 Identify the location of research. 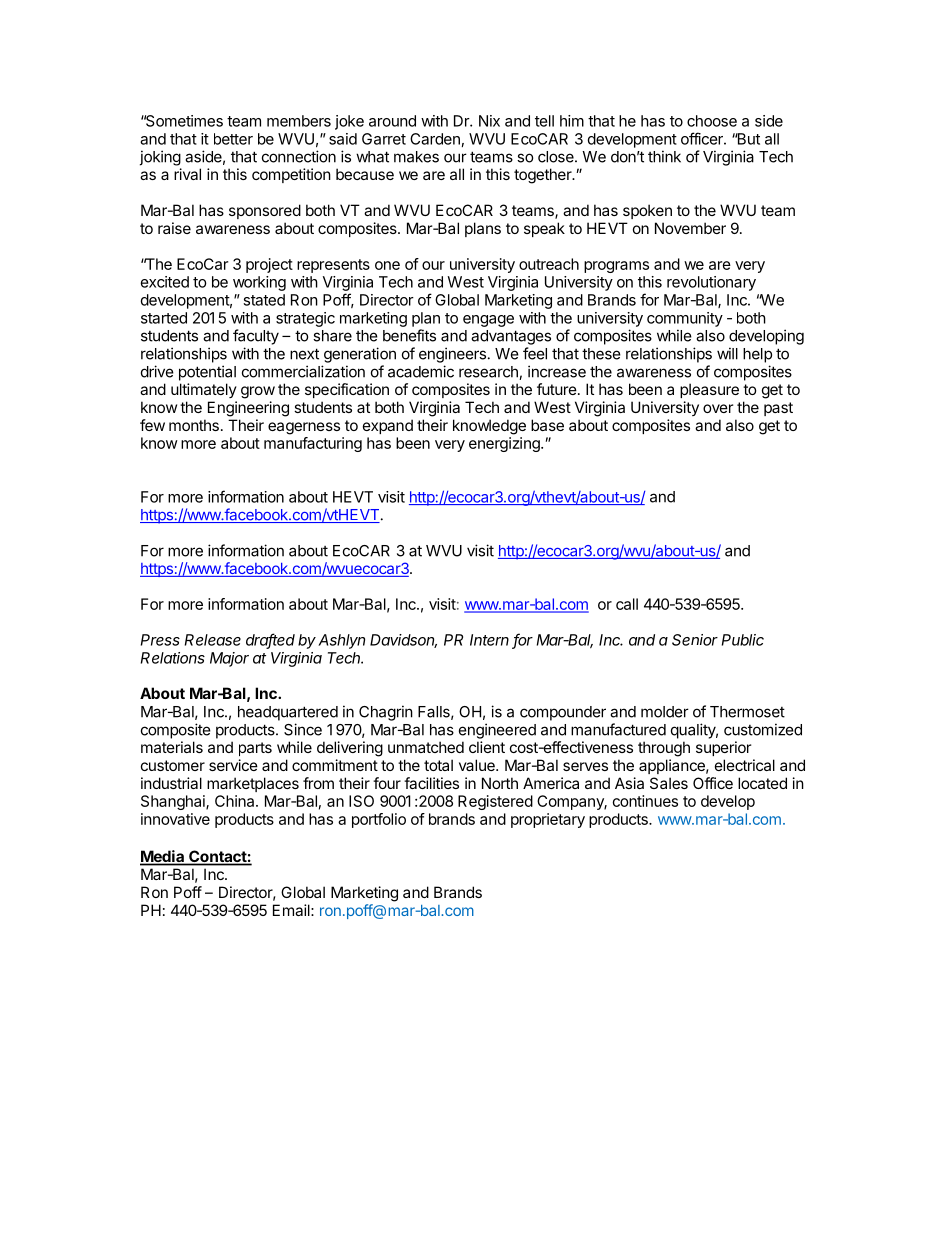
(489, 373).
